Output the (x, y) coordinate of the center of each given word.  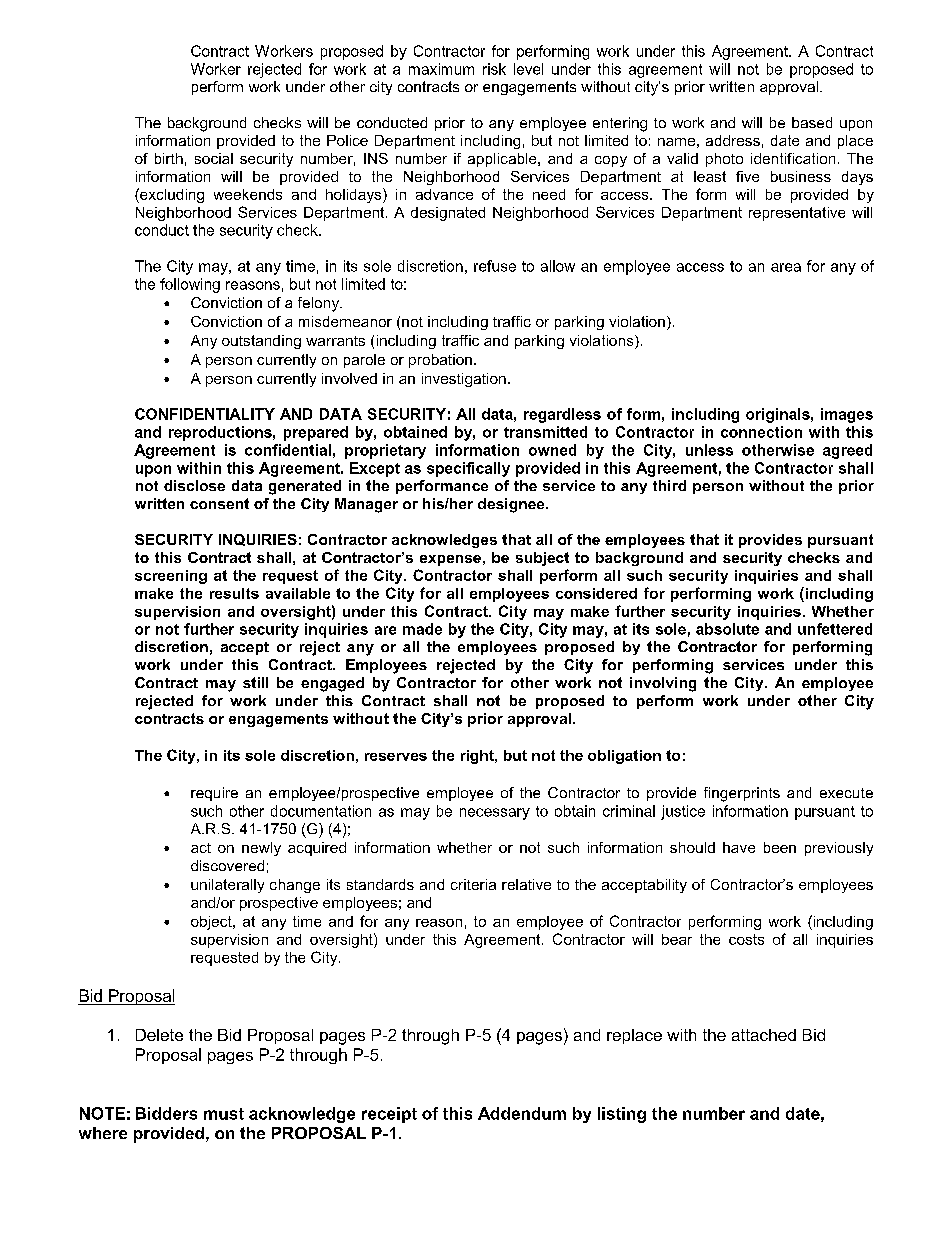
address (733, 140)
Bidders (166, 1113)
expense (450, 560)
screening (171, 577)
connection (761, 432)
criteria (473, 884)
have (739, 847)
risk (494, 69)
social (214, 158)
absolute (727, 629)
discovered (227, 865)
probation (440, 361)
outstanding (261, 342)
